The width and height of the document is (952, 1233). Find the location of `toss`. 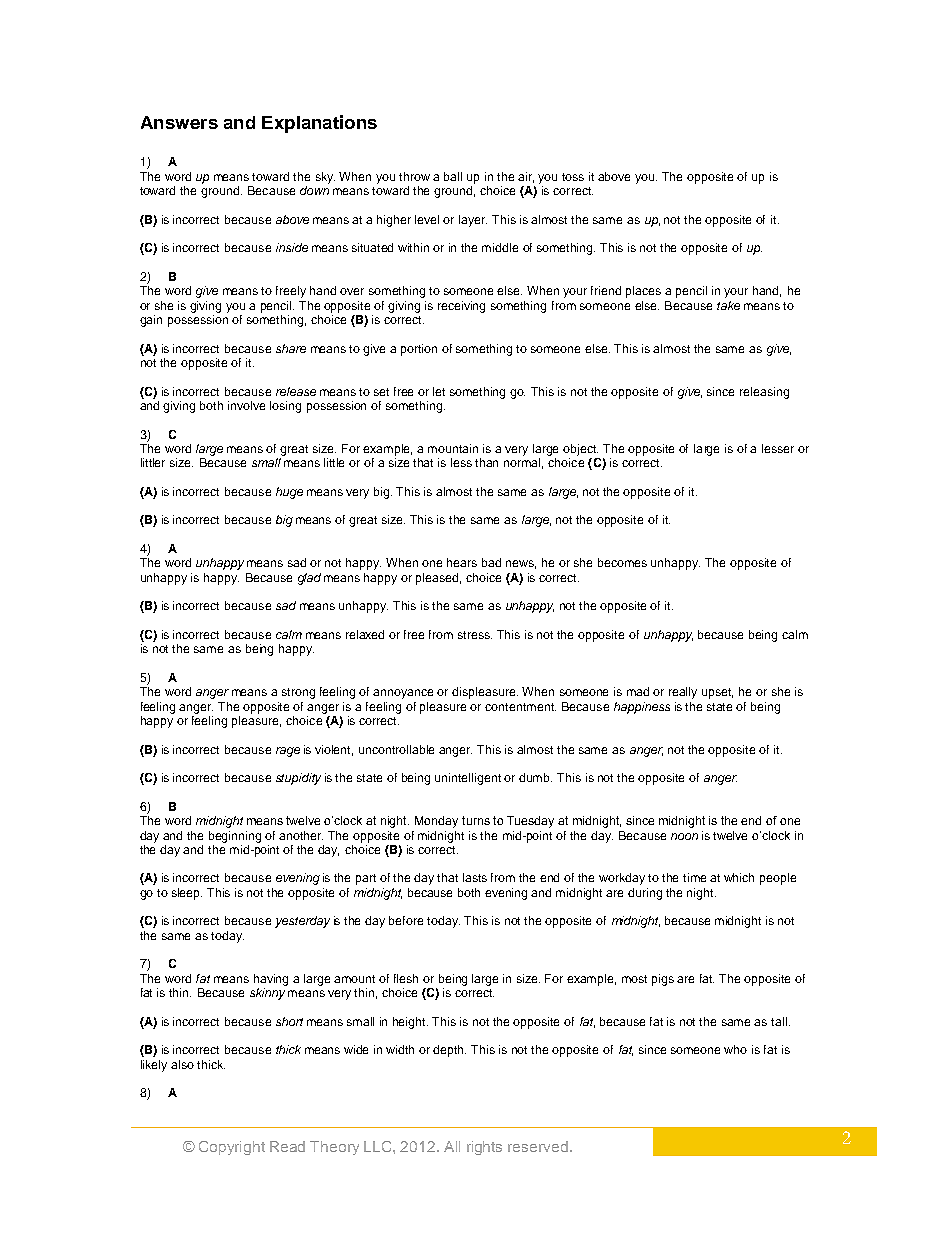

toss is located at coordinates (573, 177).
